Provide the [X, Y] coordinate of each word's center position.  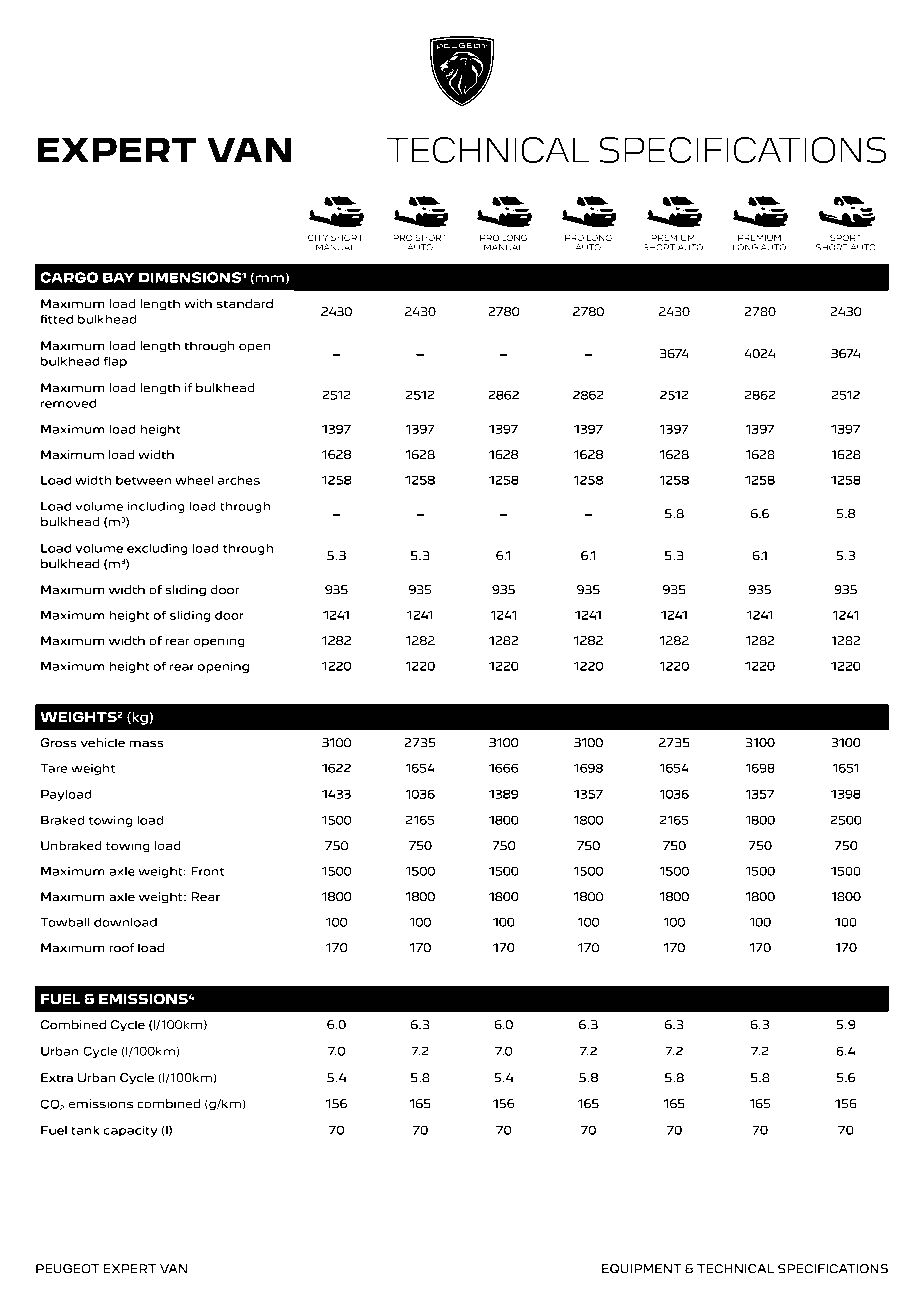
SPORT [846, 237]
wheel [194, 480]
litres [803, 1194]
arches [239, 480]
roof [122, 947]
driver [154, 1216]
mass [146, 743]
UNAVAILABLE [100, 230]
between [143, 480]
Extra [57, 1077]
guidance [462, 1175]
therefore [865, 1173]
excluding [157, 549]
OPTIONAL [88, 214]
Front [207, 871]
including [156, 507]
